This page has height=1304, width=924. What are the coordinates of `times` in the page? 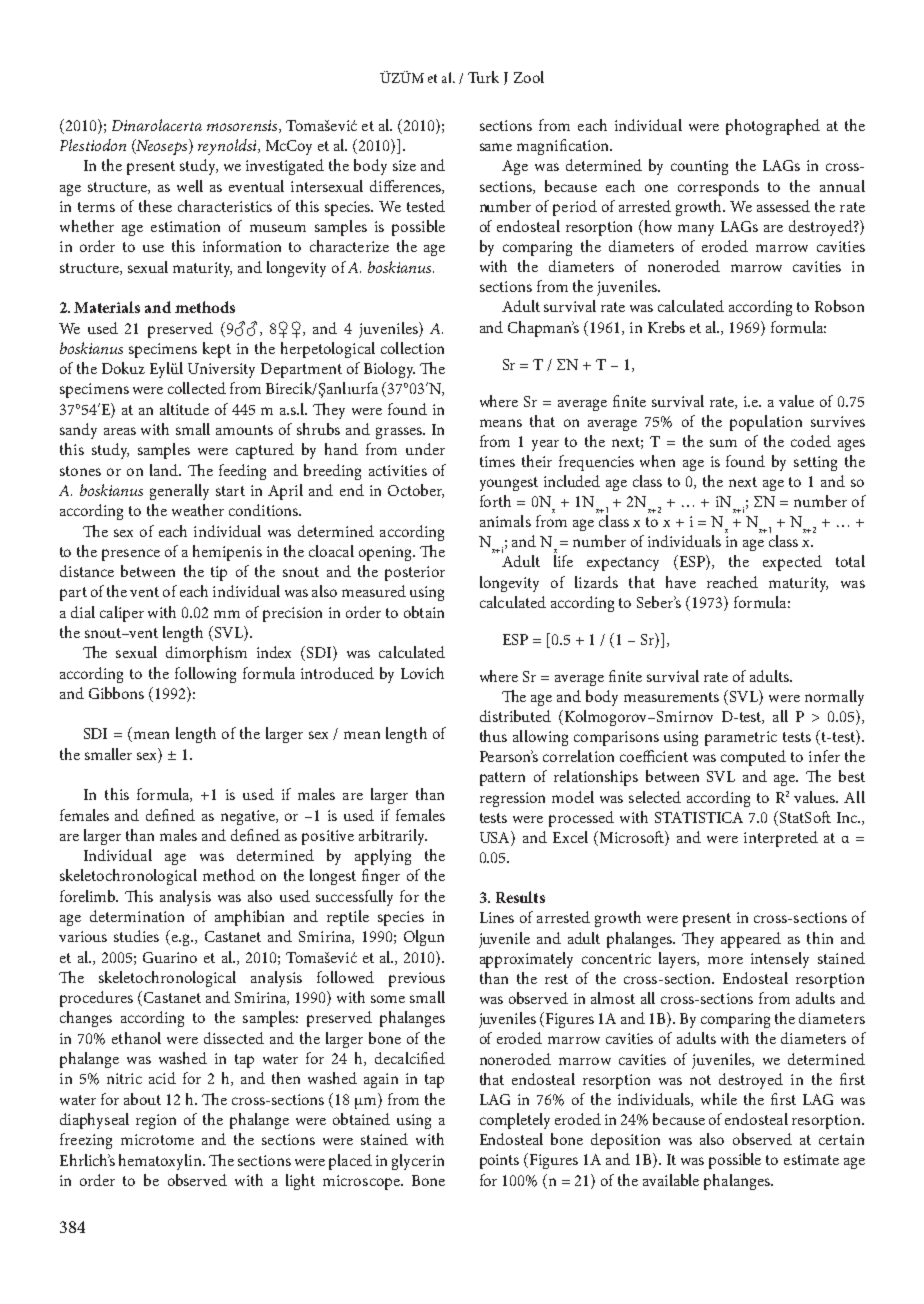 It's located at (497, 461).
